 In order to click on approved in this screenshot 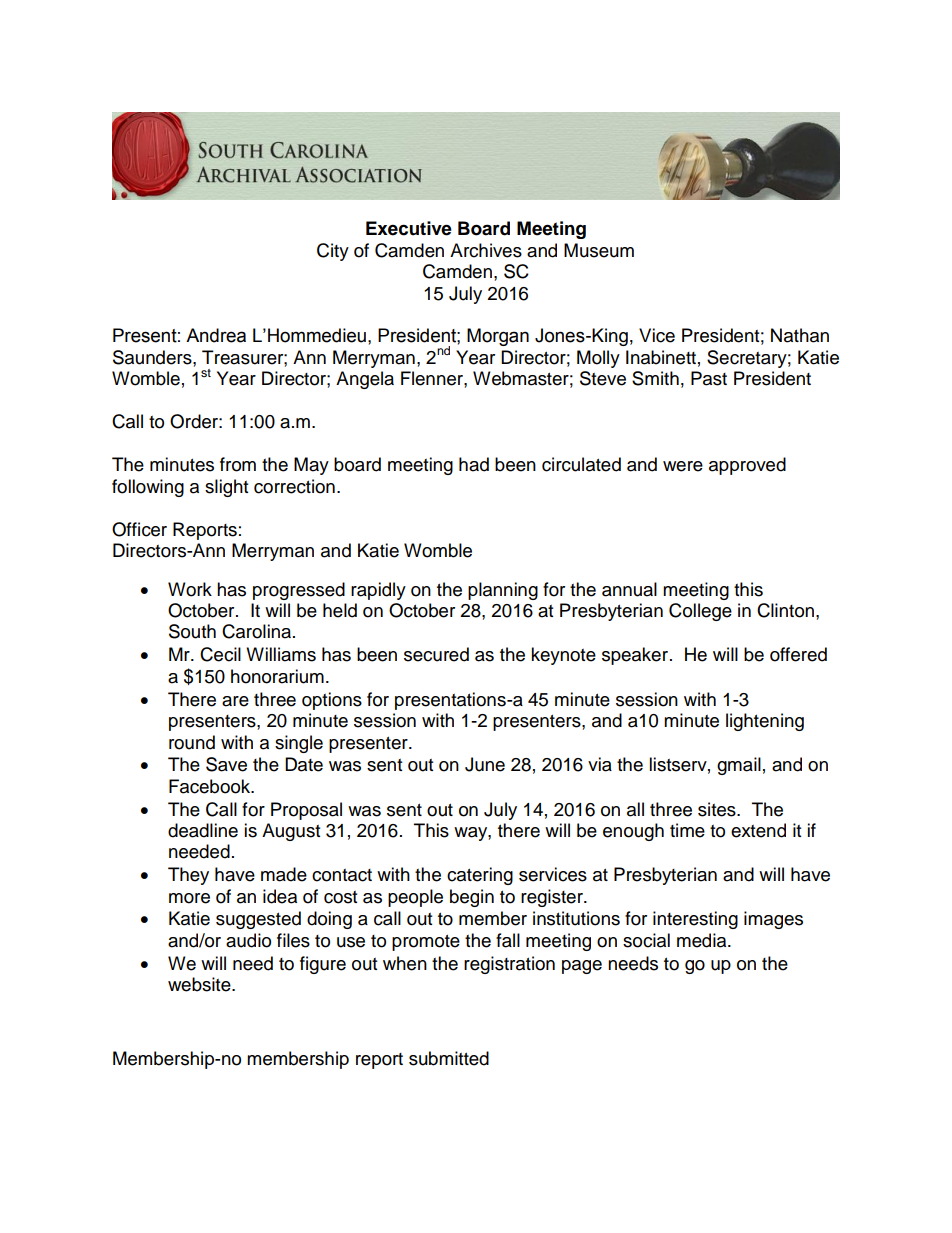, I will do `click(747, 466)`.
